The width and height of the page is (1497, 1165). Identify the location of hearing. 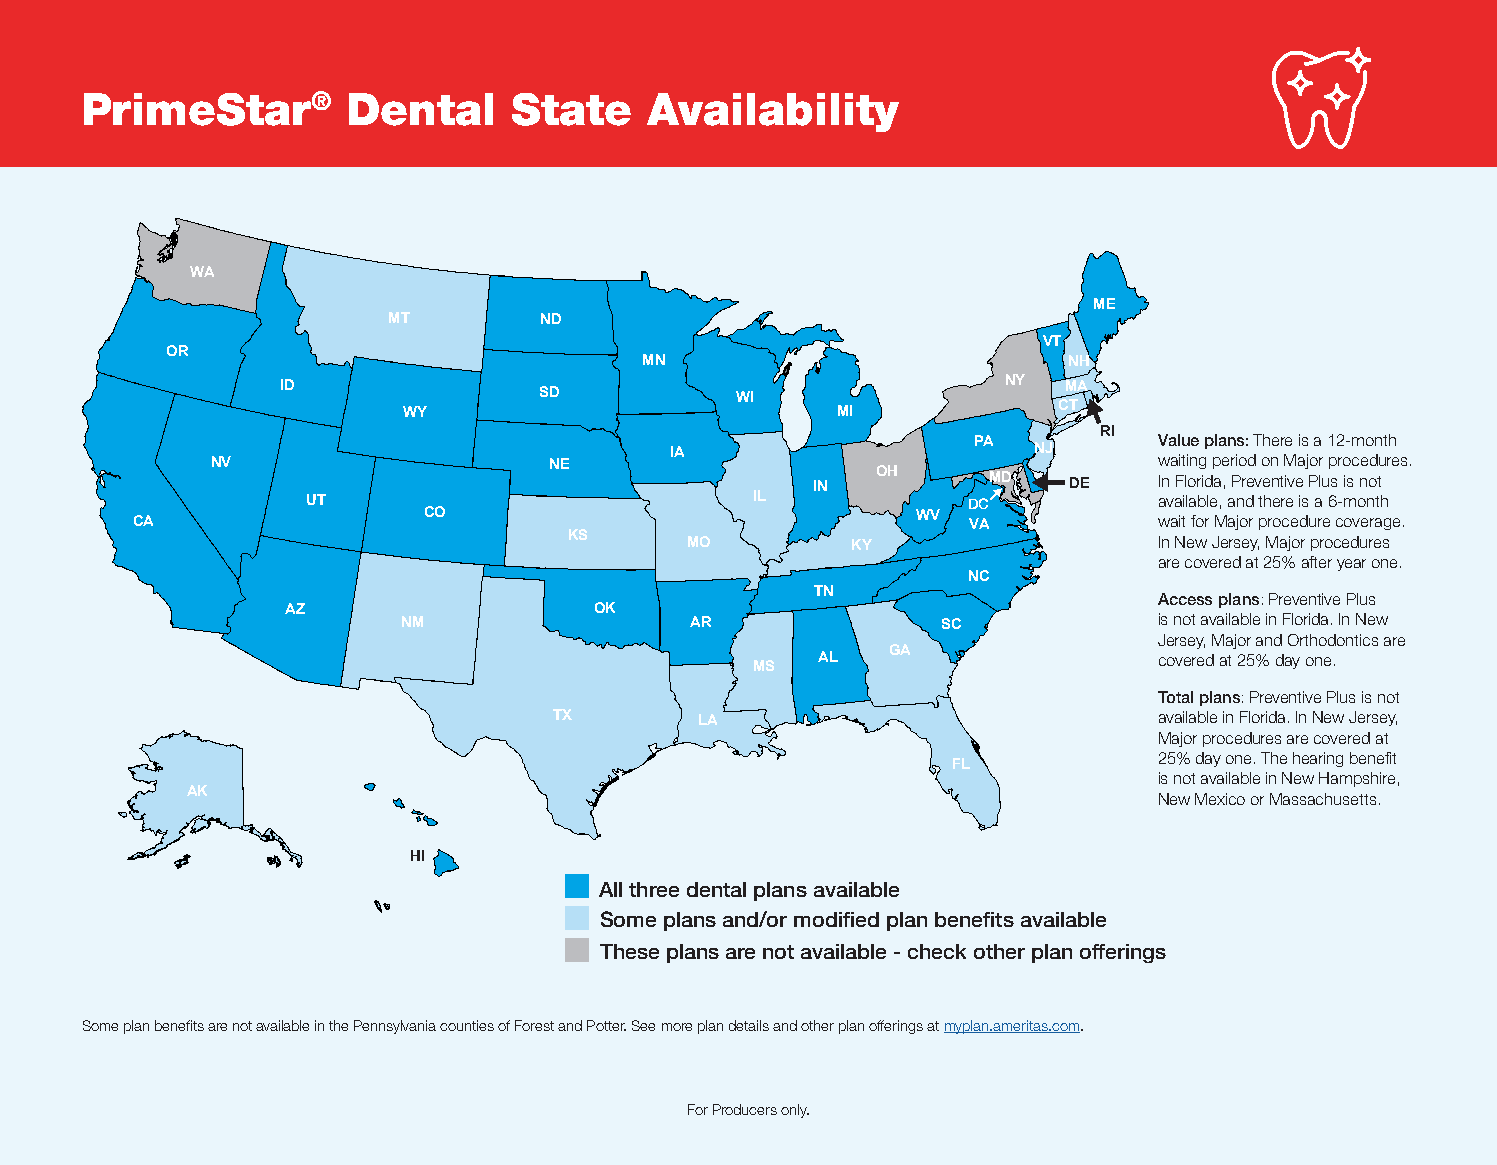
(1318, 759).
